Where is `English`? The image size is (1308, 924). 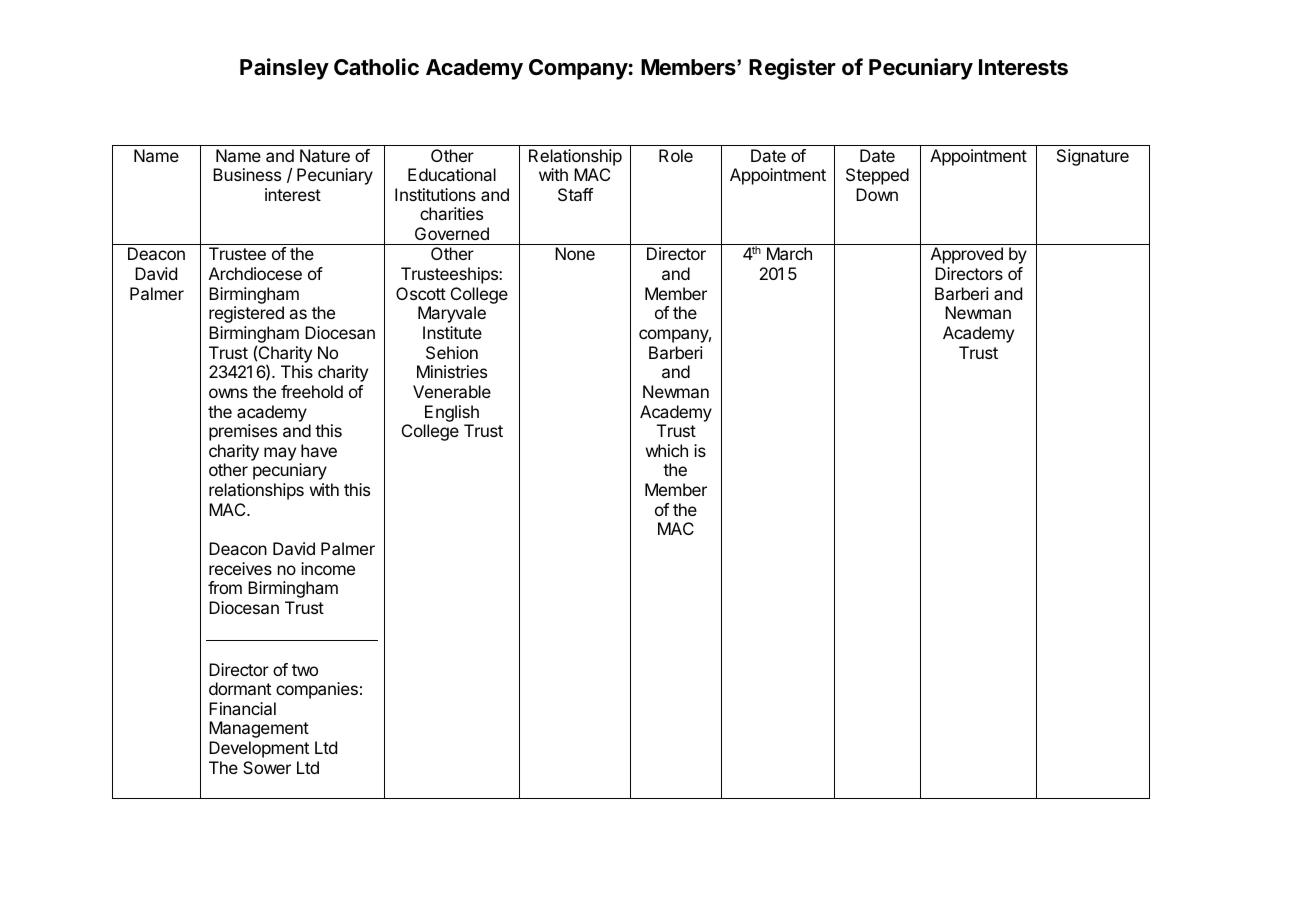 English is located at coordinates (452, 413).
